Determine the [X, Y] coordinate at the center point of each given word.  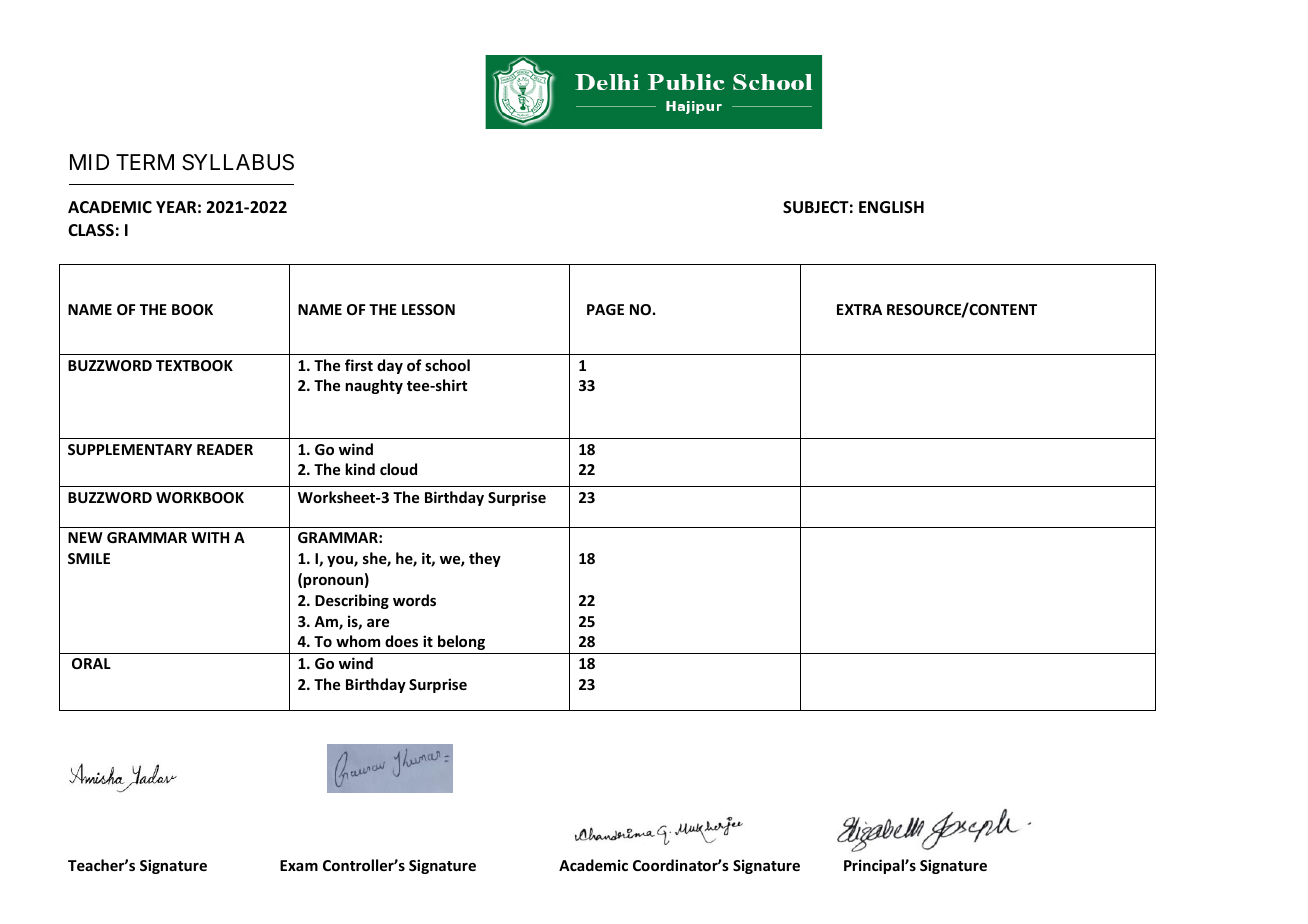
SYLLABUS [238, 162]
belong [461, 642]
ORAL [91, 663]
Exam [299, 865]
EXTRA [859, 309]
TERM [145, 162]
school [447, 365]
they [485, 559]
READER [225, 449]
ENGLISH [891, 207]
